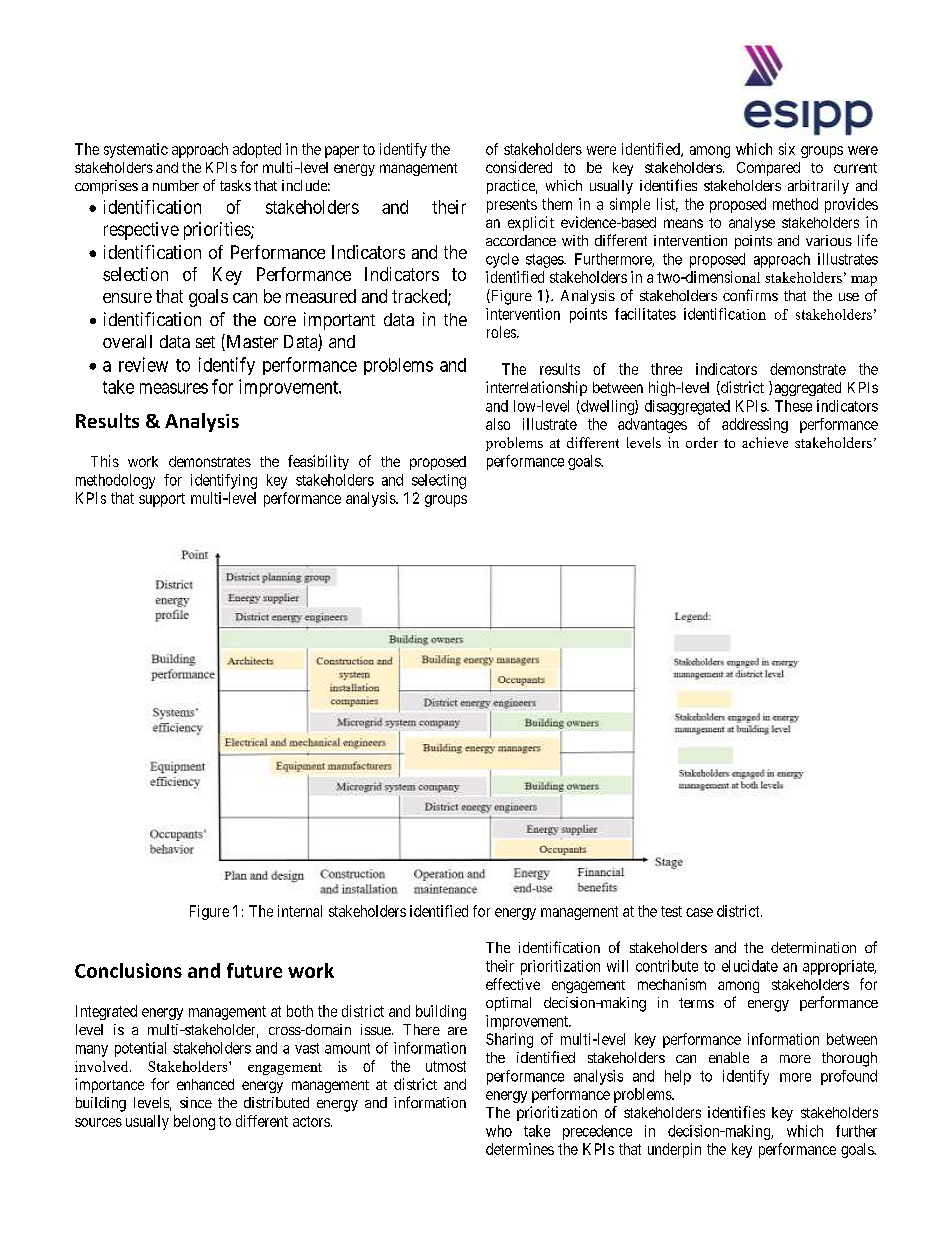 Image resolution: width=952 pixels, height=1233 pixels. I want to click on profound, so click(849, 1077).
